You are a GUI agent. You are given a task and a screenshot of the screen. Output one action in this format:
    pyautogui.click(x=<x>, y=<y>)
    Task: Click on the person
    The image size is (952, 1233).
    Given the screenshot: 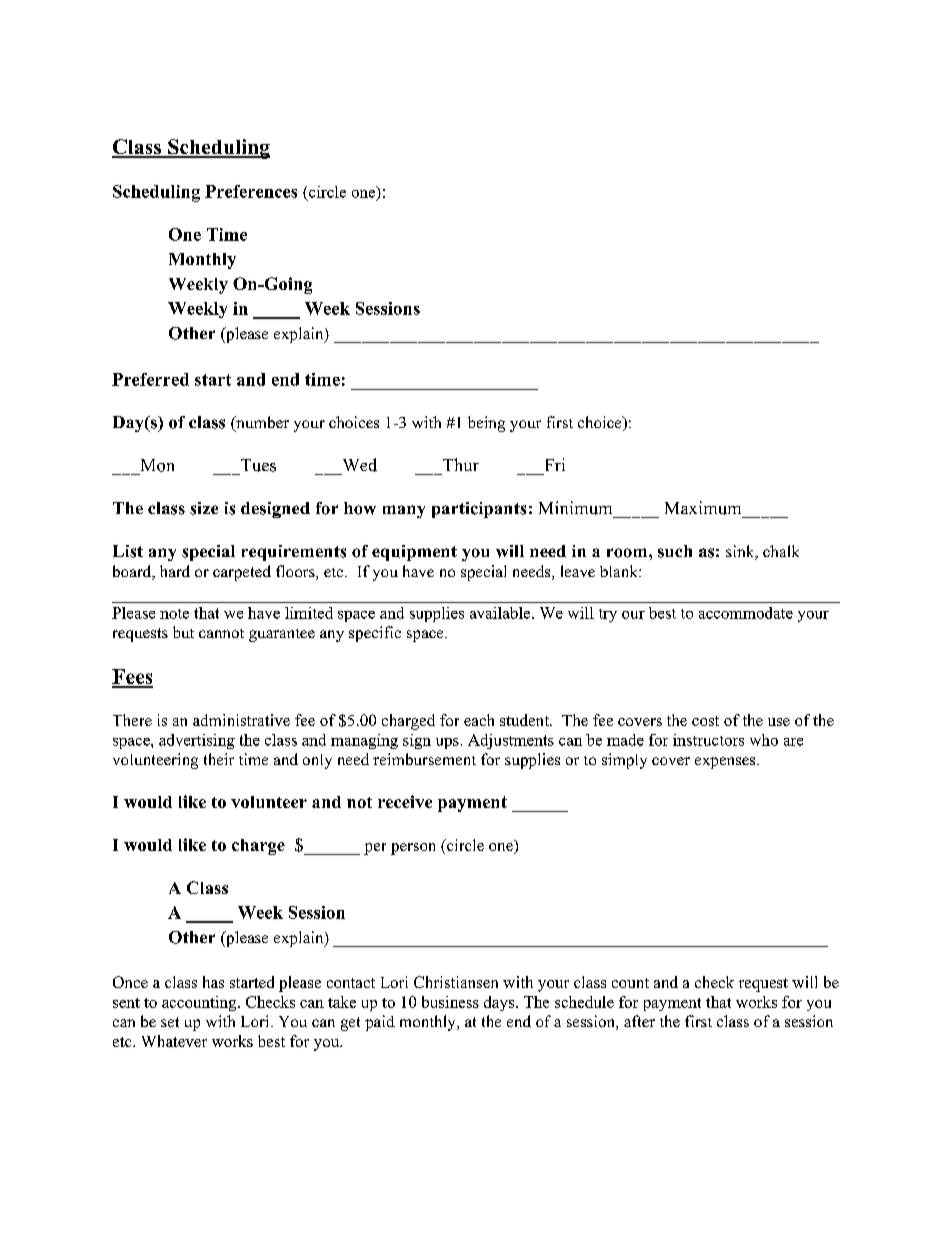 What is the action you would take?
    pyautogui.click(x=413, y=849)
